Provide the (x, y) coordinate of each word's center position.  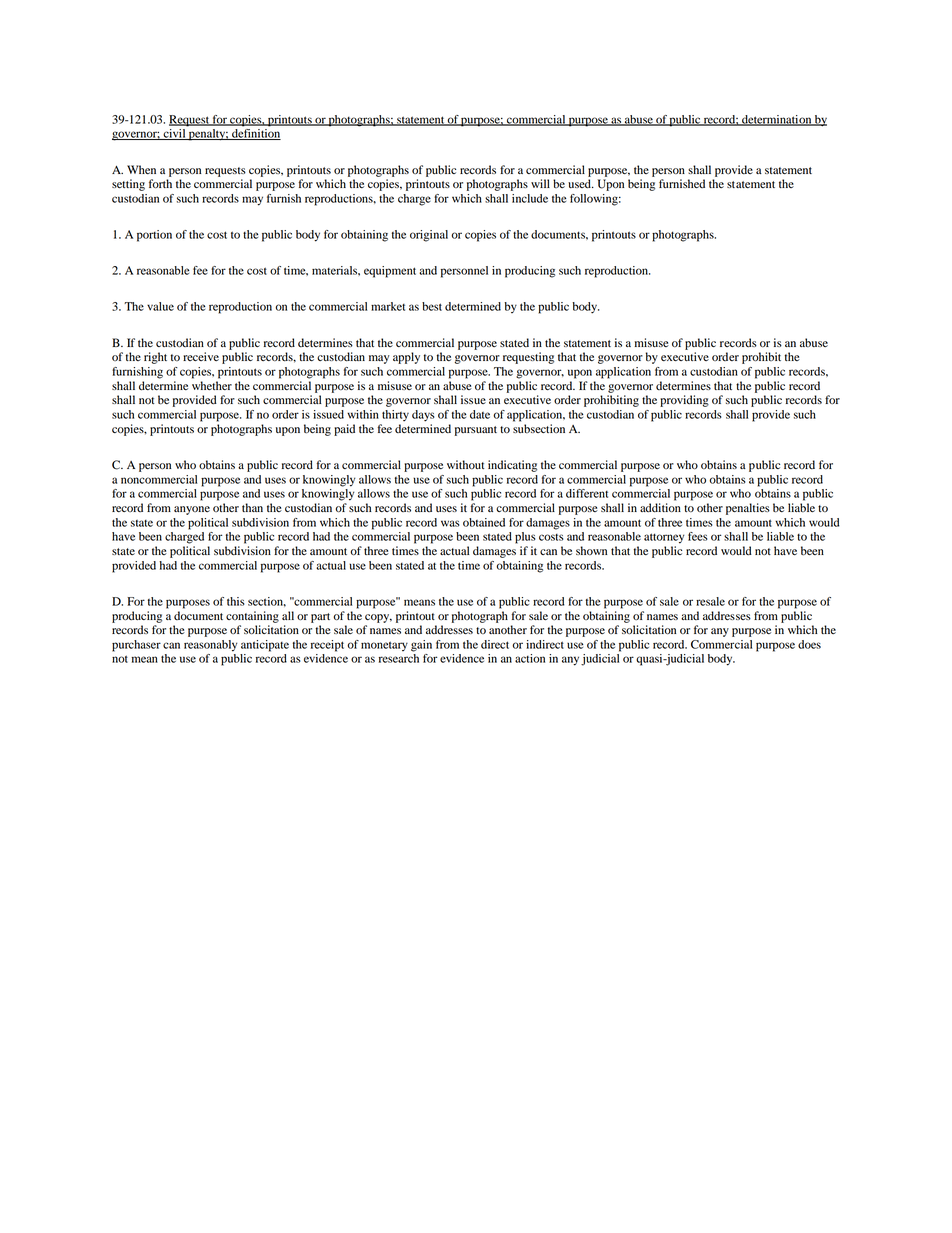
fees (698, 536)
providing (684, 401)
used (580, 184)
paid (344, 430)
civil (174, 134)
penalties (748, 509)
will (540, 183)
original (429, 236)
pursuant (476, 431)
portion (154, 236)
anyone (192, 510)
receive (201, 356)
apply (406, 358)
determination (777, 120)
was (450, 523)
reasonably (210, 646)
